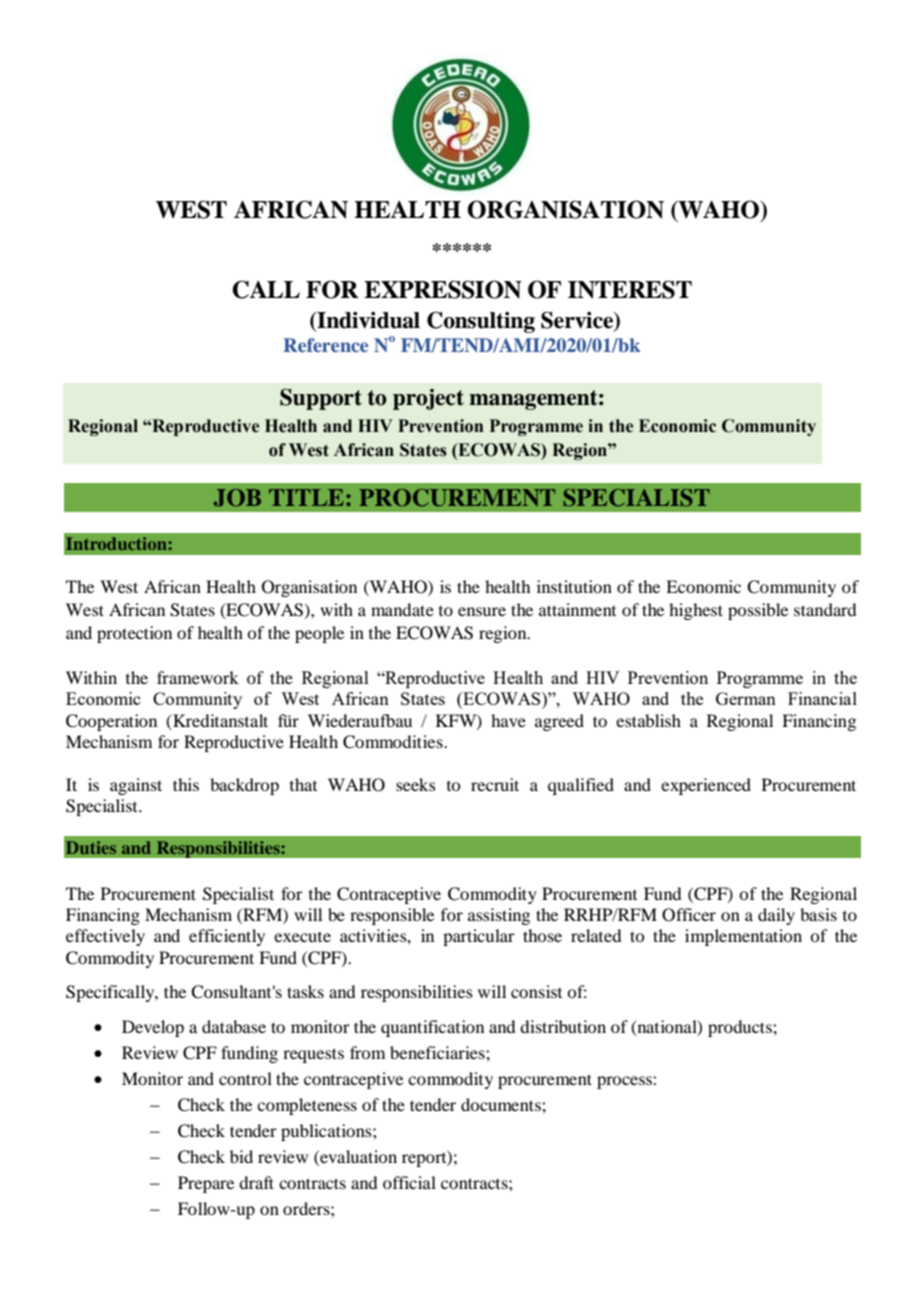  What do you see at coordinates (134, 634) in the screenshot?
I see `protection` at bounding box center [134, 634].
